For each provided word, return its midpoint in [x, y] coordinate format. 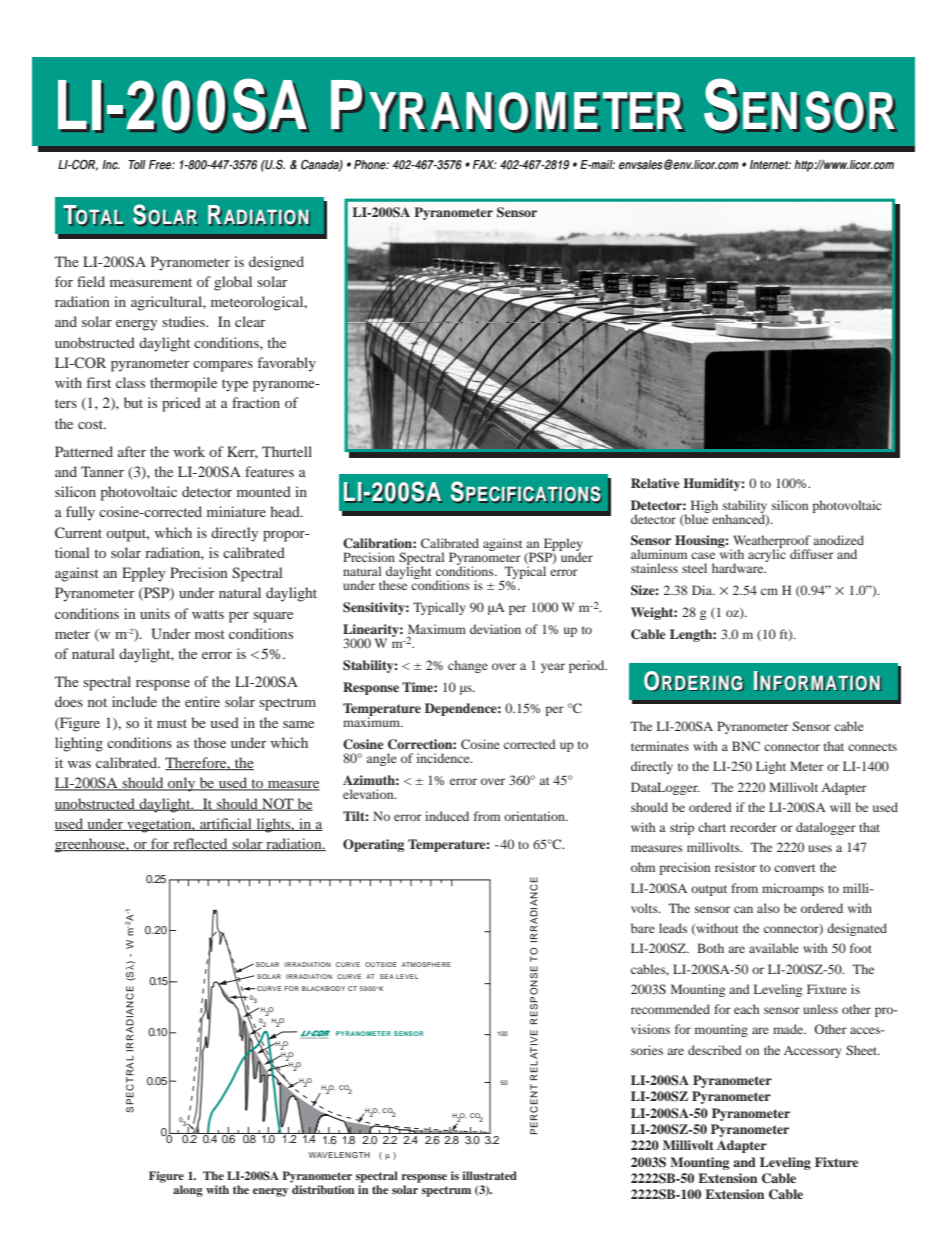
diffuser [812, 554]
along [188, 1191]
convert [795, 868]
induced [447, 816]
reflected [200, 844]
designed [276, 263]
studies [184, 321]
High [704, 507]
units [155, 613]
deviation [495, 629]
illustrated [489, 1175]
